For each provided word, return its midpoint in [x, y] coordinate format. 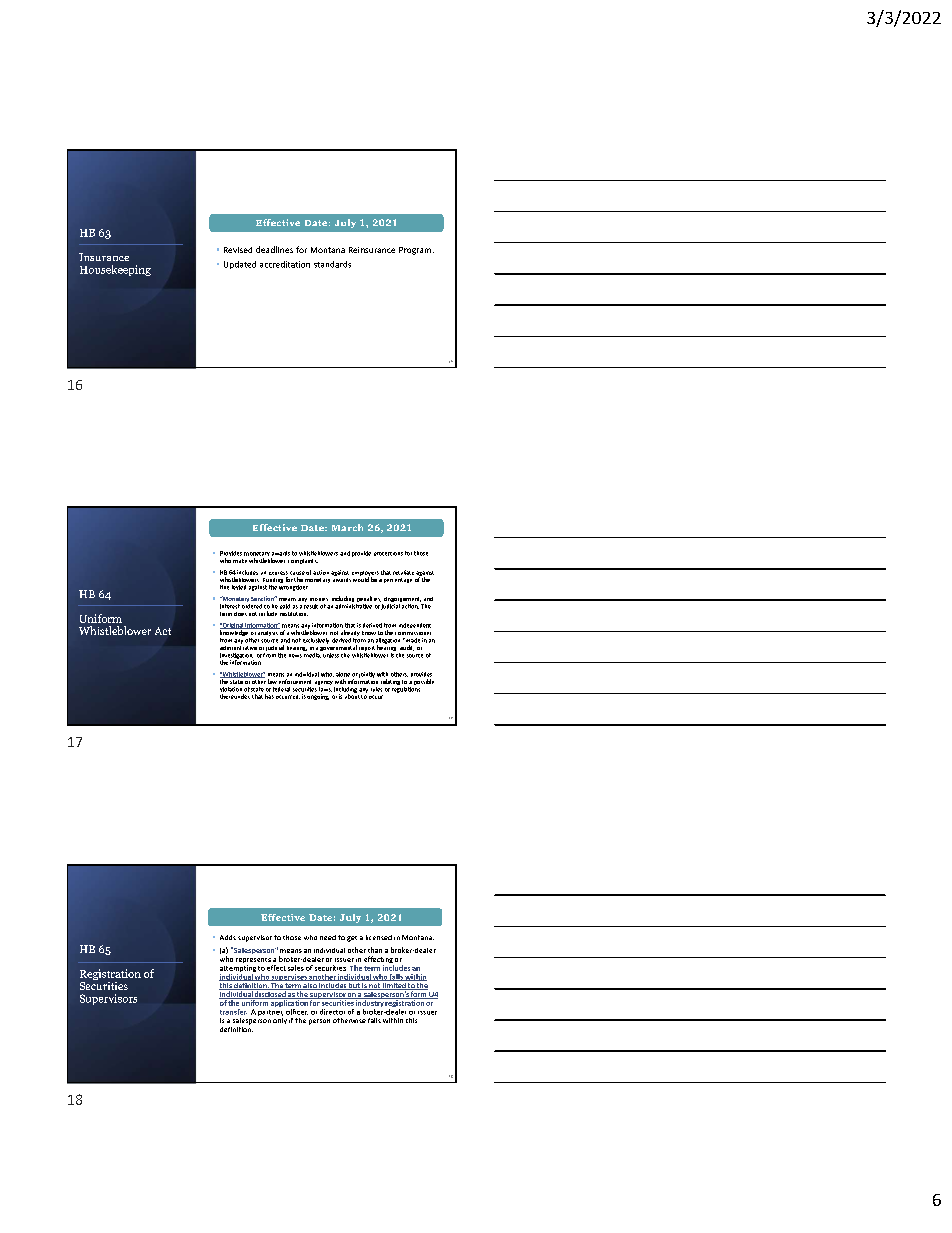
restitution [294, 614]
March [347, 527]
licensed [379, 937]
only [280, 1019]
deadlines [274, 249]
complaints [303, 561]
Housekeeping [115, 270]
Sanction [263, 598]
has [269, 696]
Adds [228, 937]
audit [407, 648]
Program [416, 251]
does [240, 614]
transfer [233, 1012]
